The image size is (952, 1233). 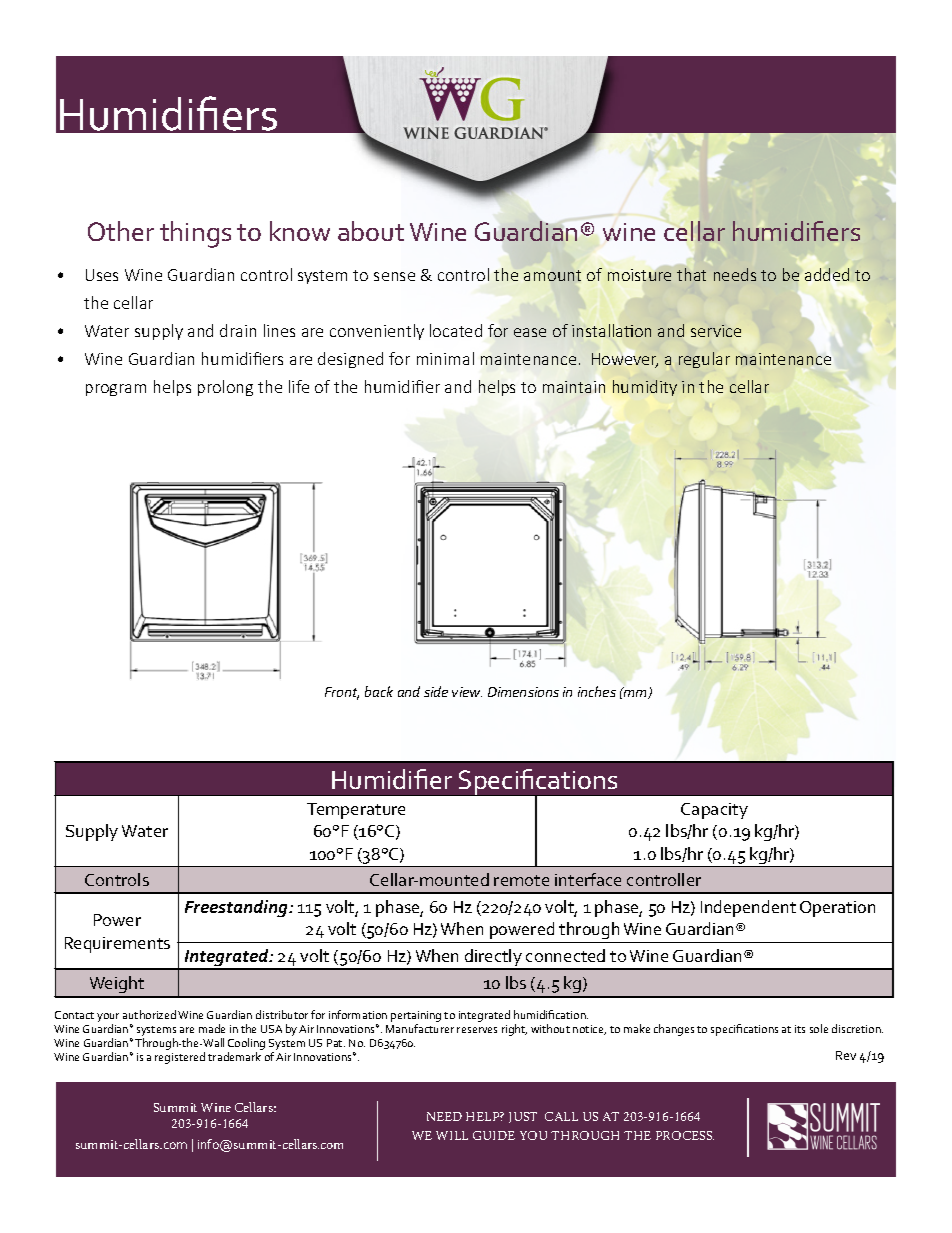 I want to click on maintain, so click(x=574, y=387).
